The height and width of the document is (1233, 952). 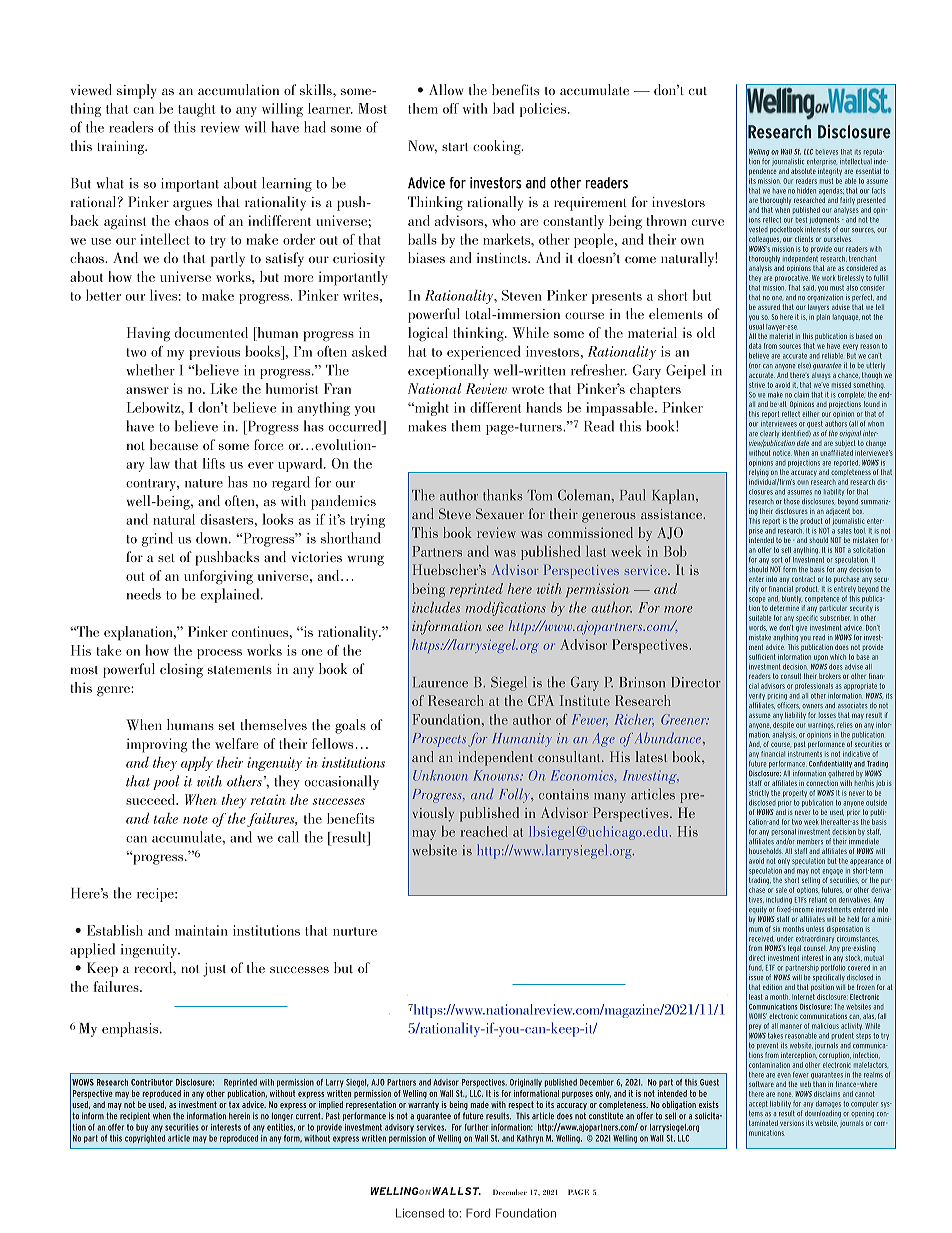 What do you see at coordinates (484, 831) in the document?
I see `reached` at bounding box center [484, 831].
